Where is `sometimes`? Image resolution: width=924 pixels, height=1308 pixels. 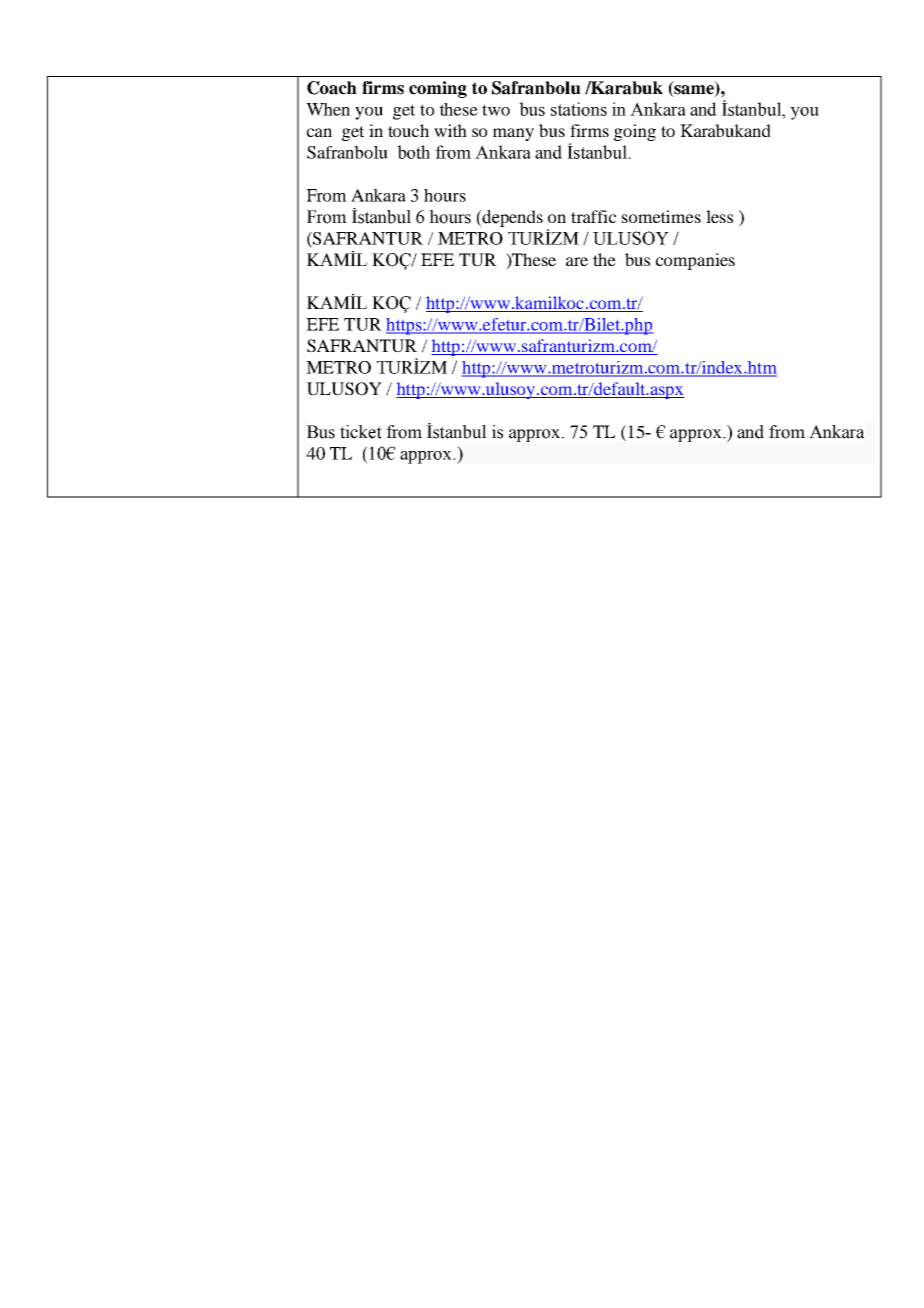 sometimes is located at coordinates (661, 216).
